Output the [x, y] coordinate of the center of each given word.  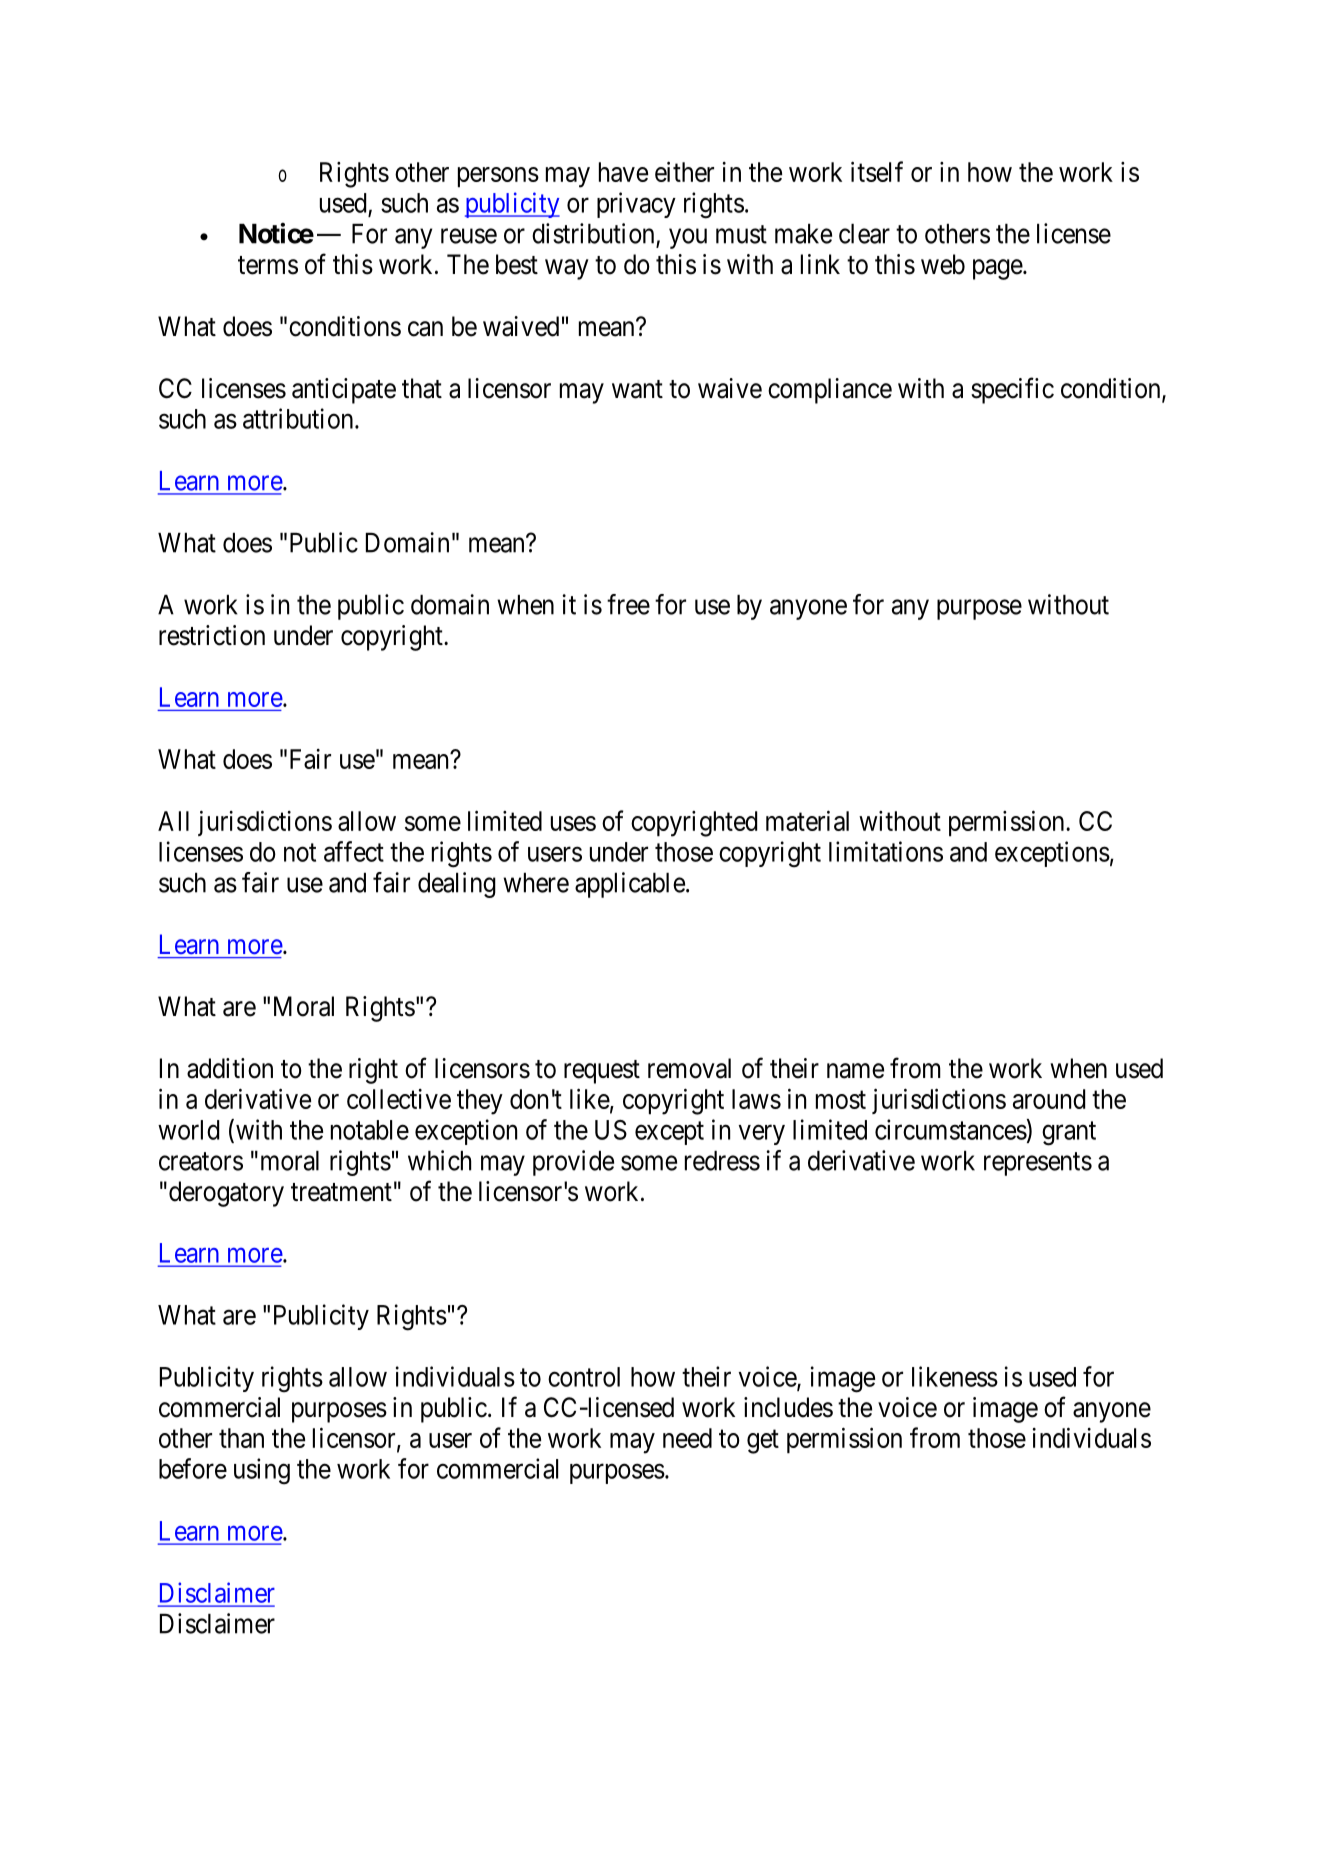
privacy [636, 205]
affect [354, 851]
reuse [469, 236]
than [241, 1438]
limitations [886, 851]
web [943, 264]
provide [573, 1163]
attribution [299, 418]
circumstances [951, 1129]
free [628, 604]
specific [1012, 390]
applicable [630, 885]
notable [370, 1130]
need [687, 1438]
